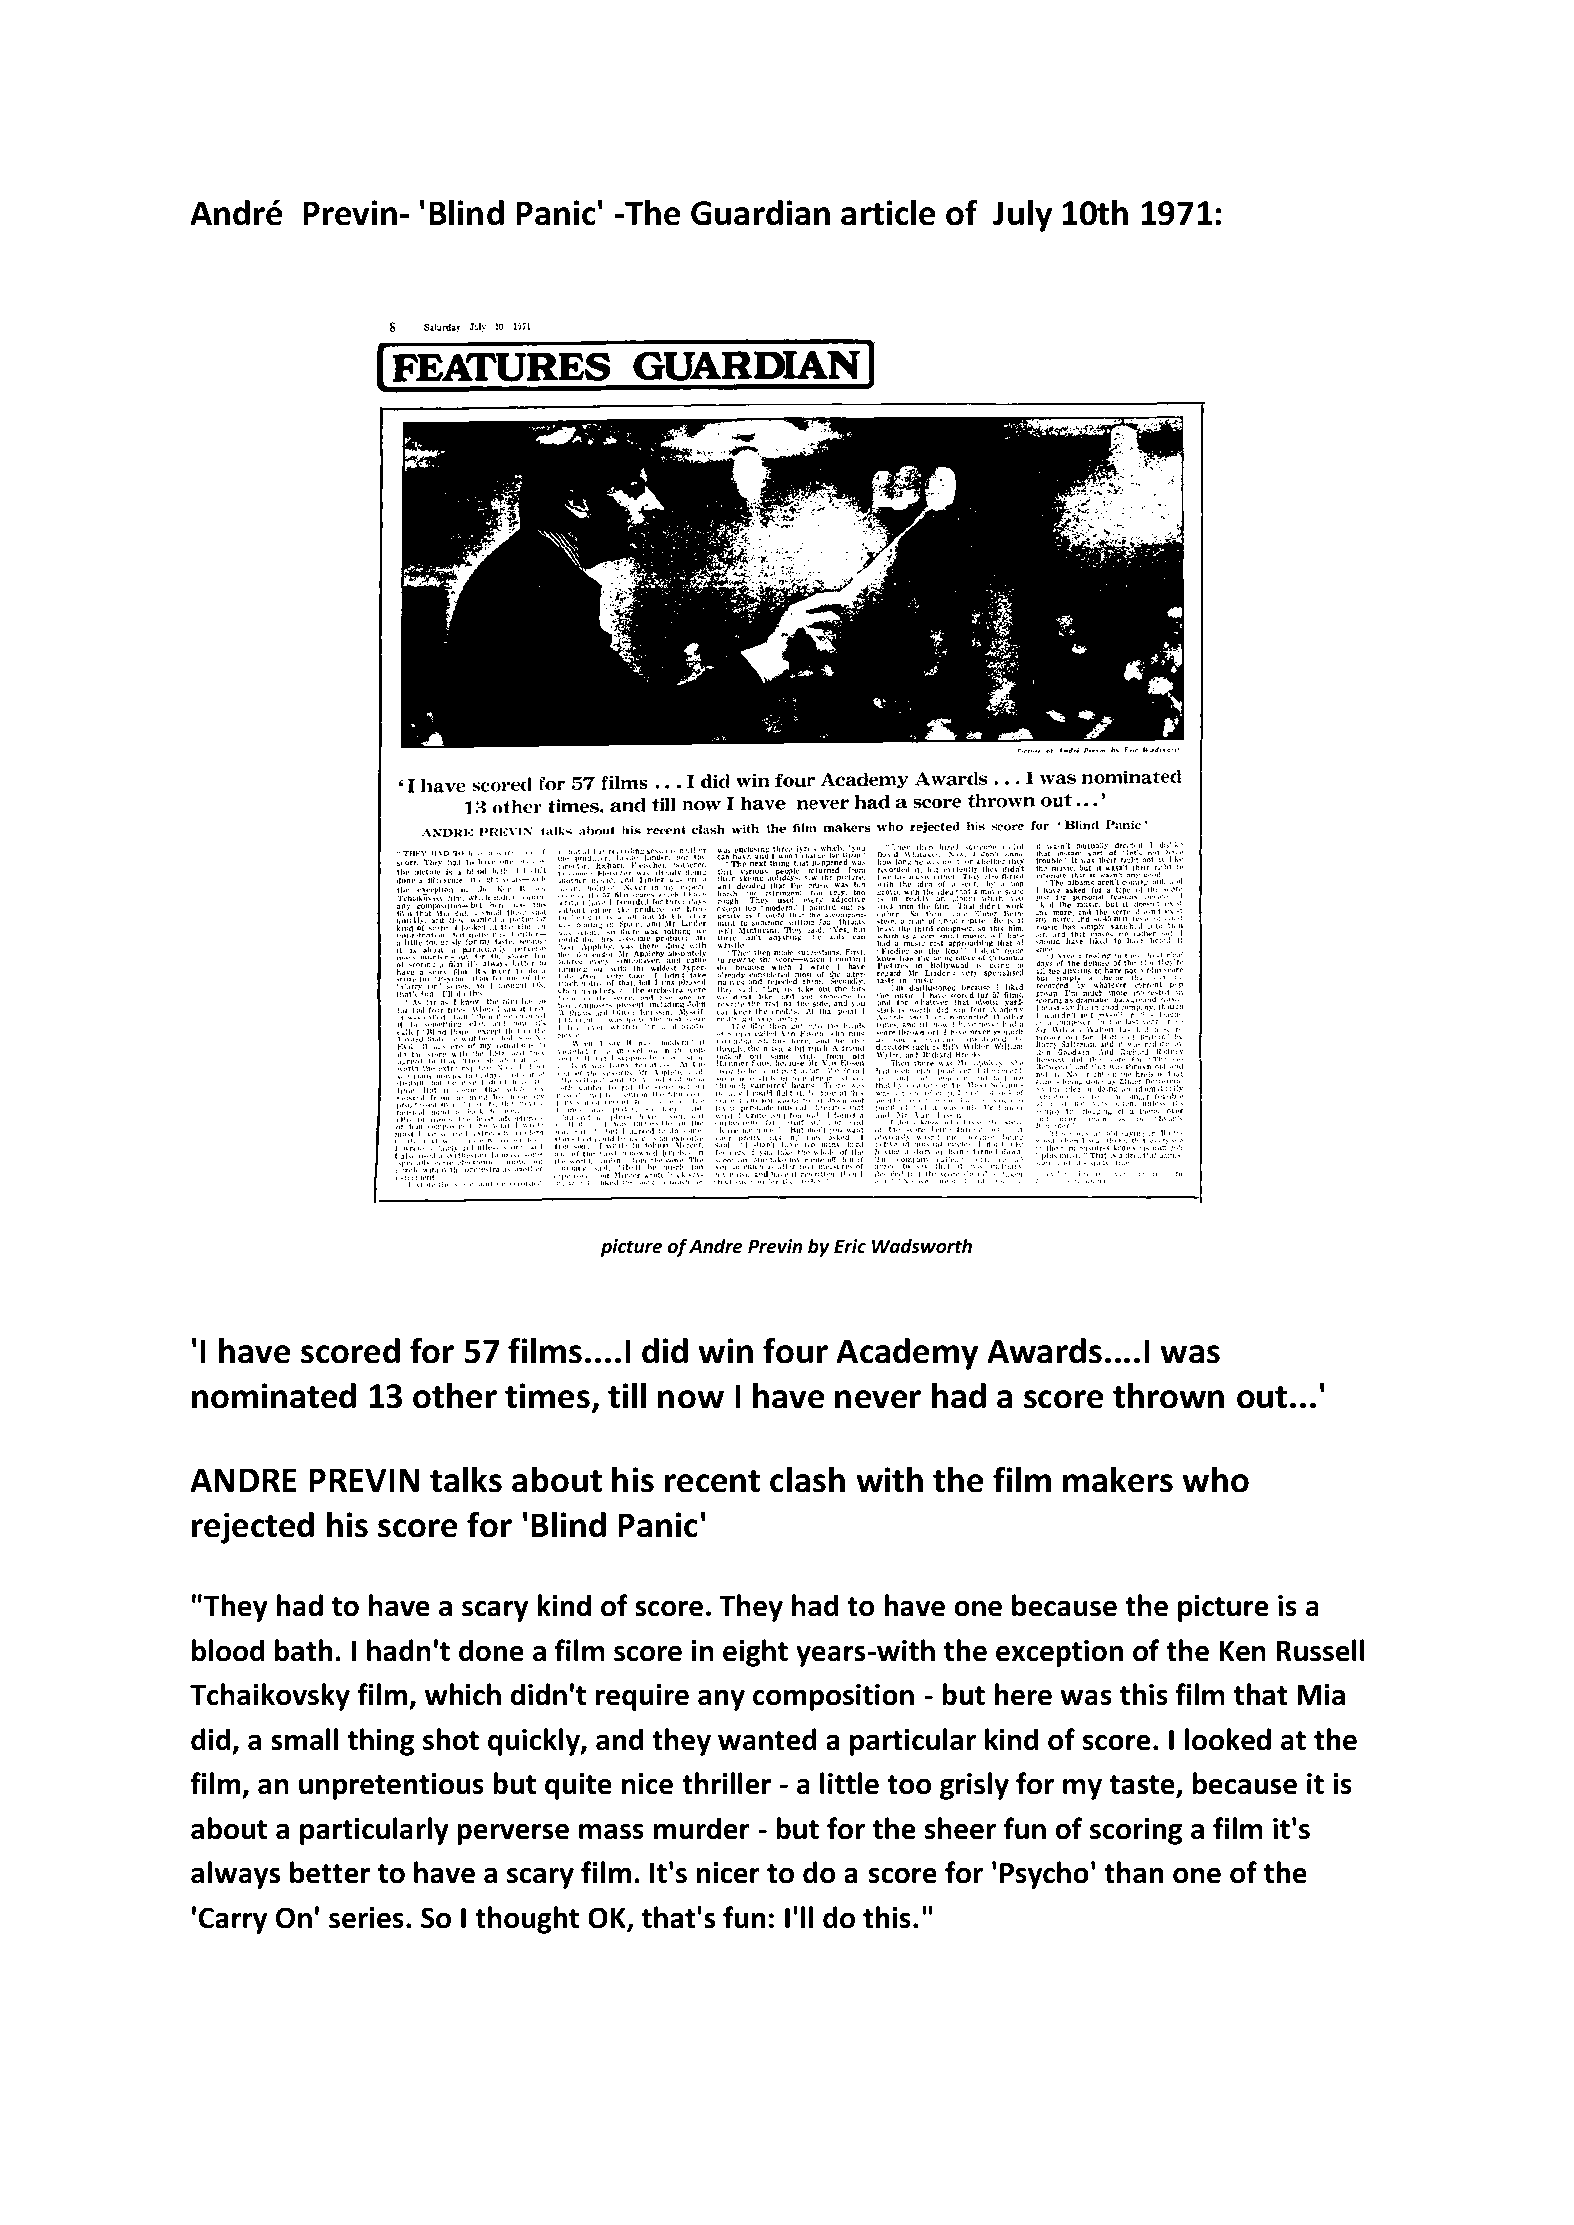  Describe the element at coordinates (888, 213) in the image. I see `article` at that location.
